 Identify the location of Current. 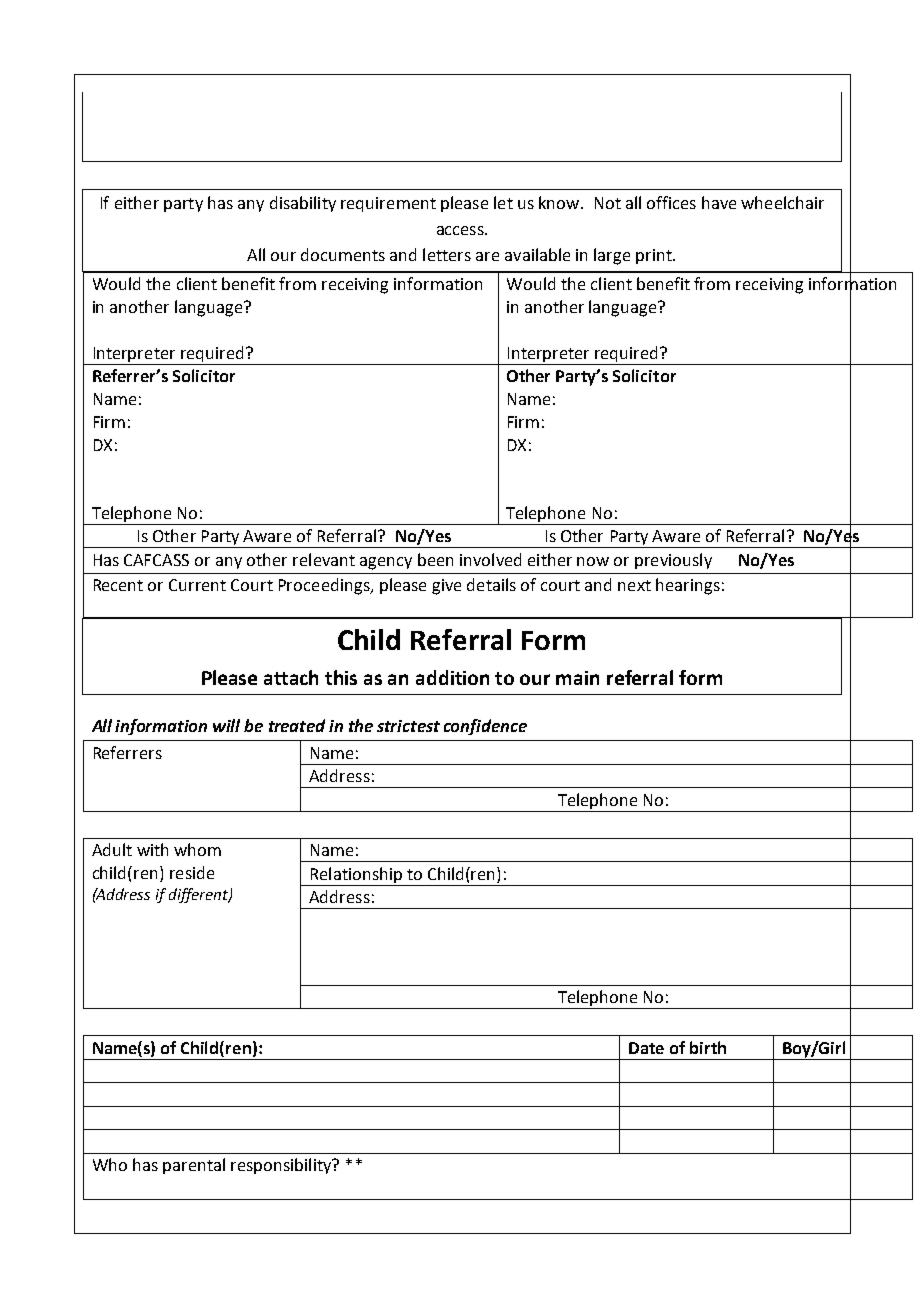
(197, 585).
